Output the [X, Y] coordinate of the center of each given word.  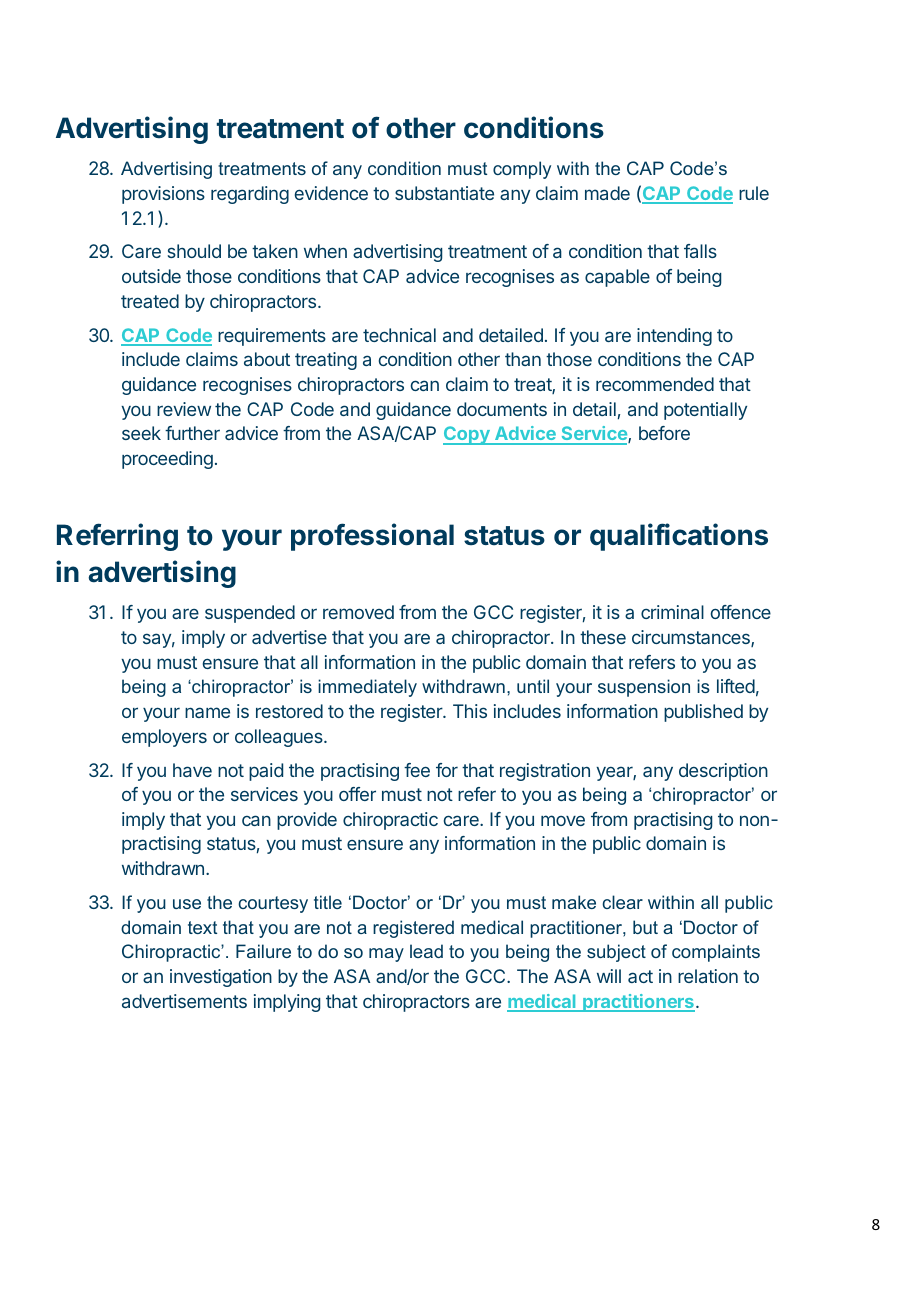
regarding [250, 195]
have [192, 770]
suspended [250, 614]
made [607, 193]
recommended [655, 384]
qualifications [679, 537]
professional [372, 537]
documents [502, 409]
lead [426, 951]
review [184, 409]
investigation [221, 978]
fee [417, 770]
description [723, 772]
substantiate [444, 193]
